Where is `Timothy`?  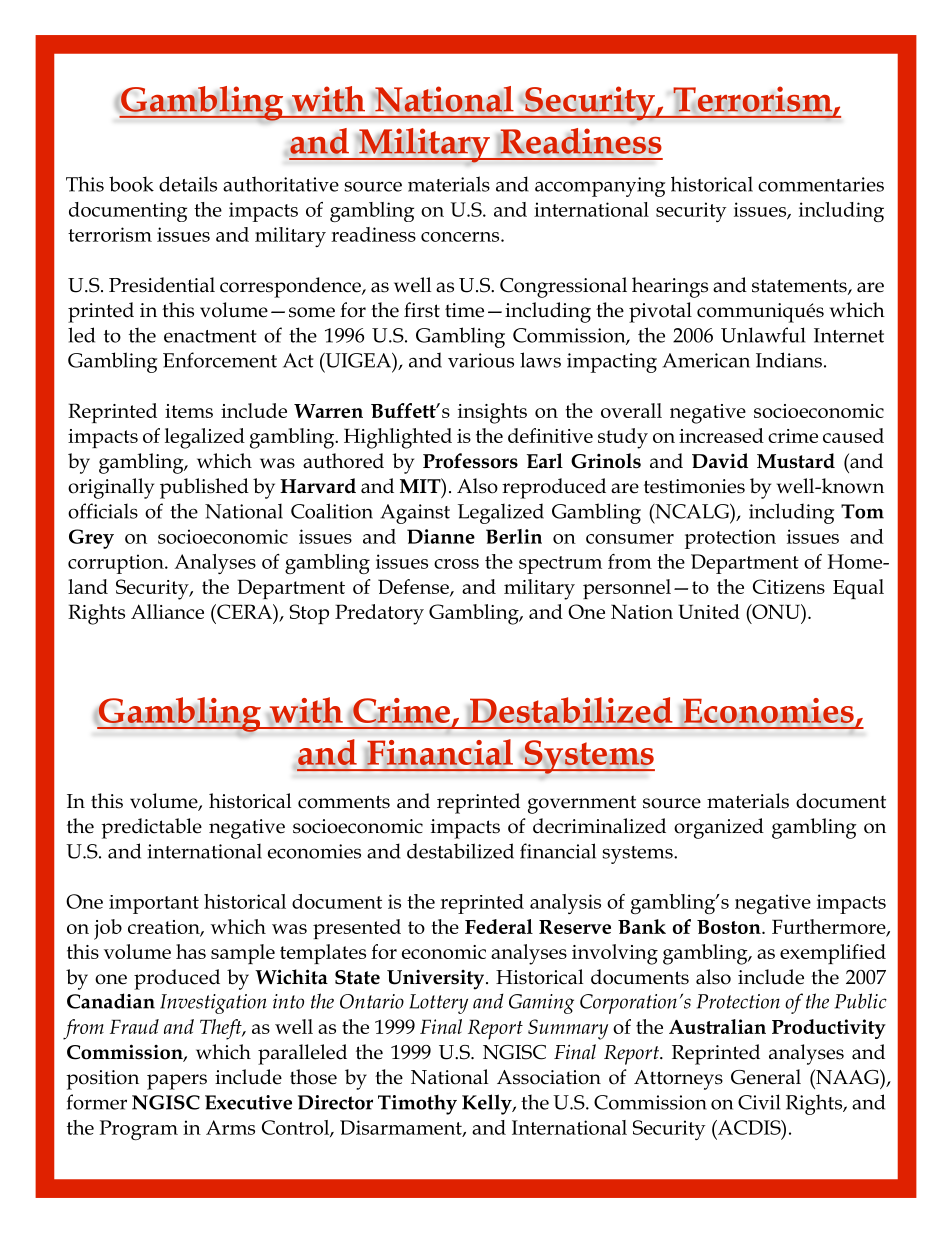 Timothy is located at coordinates (417, 1105).
